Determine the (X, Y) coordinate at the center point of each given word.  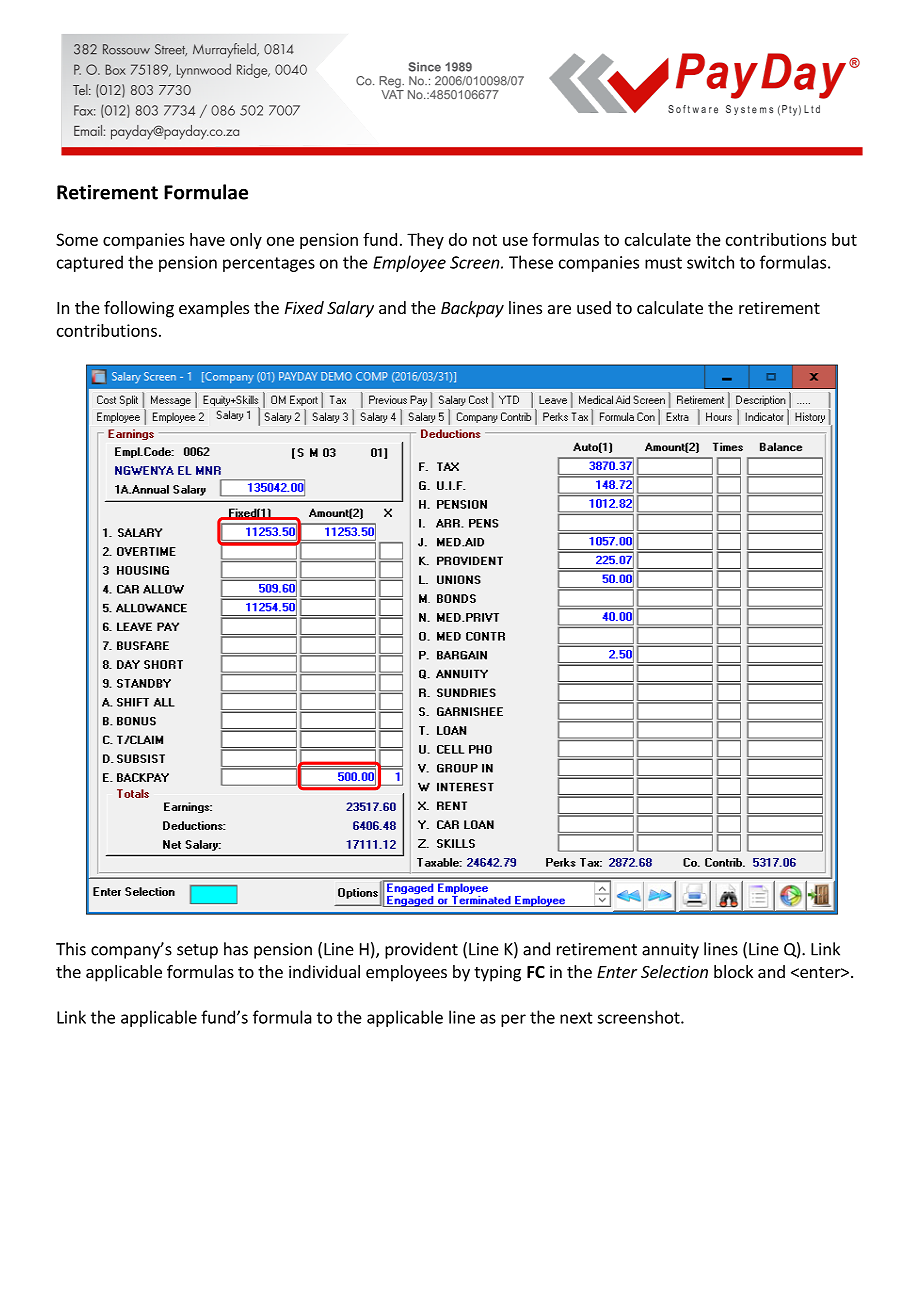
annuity (670, 951)
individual (324, 971)
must (663, 263)
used (594, 307)
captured (90, 263)
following (139, 309)
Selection (674, 971)
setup (197, 951)
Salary (350, 309)
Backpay (472, 309)
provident (421, 950)
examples (214, 309)
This (71, 949)
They (425, 241)
